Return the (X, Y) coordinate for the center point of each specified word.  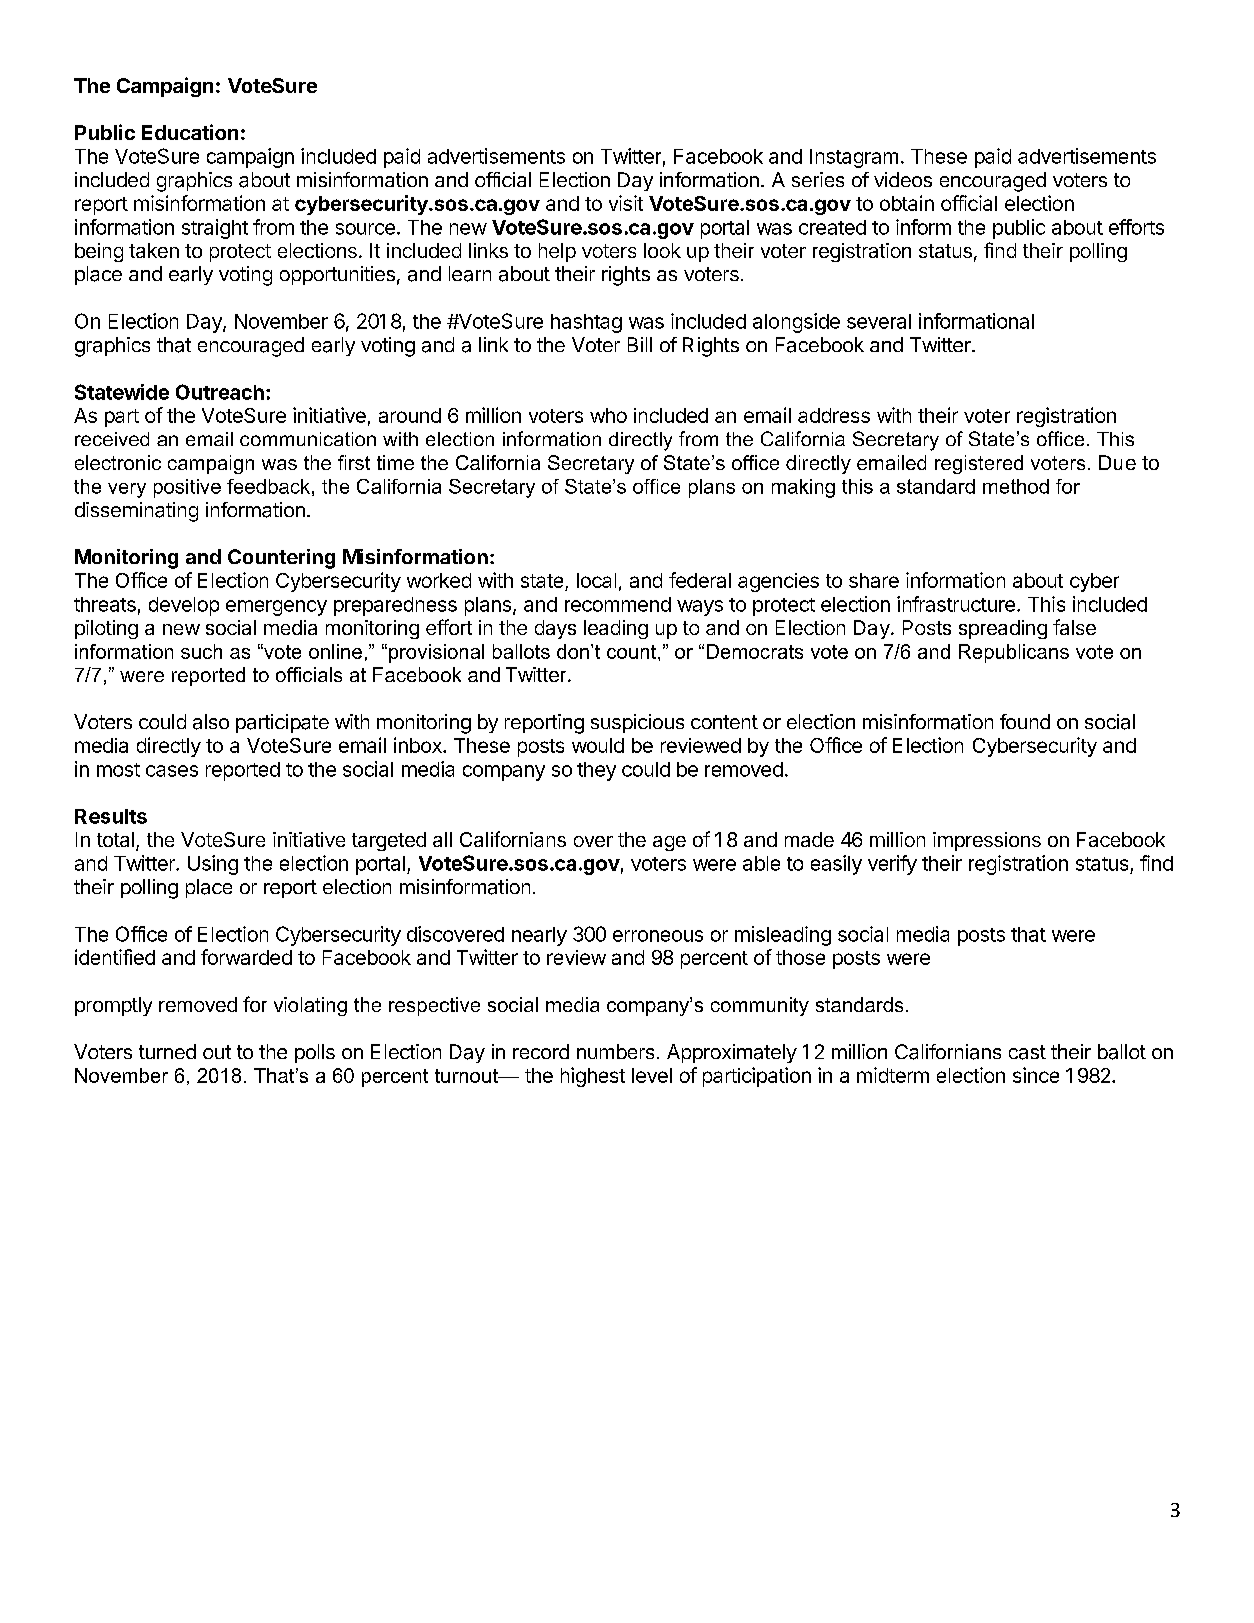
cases (172, 771)
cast (1027, 1052)
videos (903, 179)
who (608, 415)
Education (190, 132)
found (1025, 721)
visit (626, 203)
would (598, 745)
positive (187, 488)
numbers (615, 1051)
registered (979, 464)
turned (167, 1051)
